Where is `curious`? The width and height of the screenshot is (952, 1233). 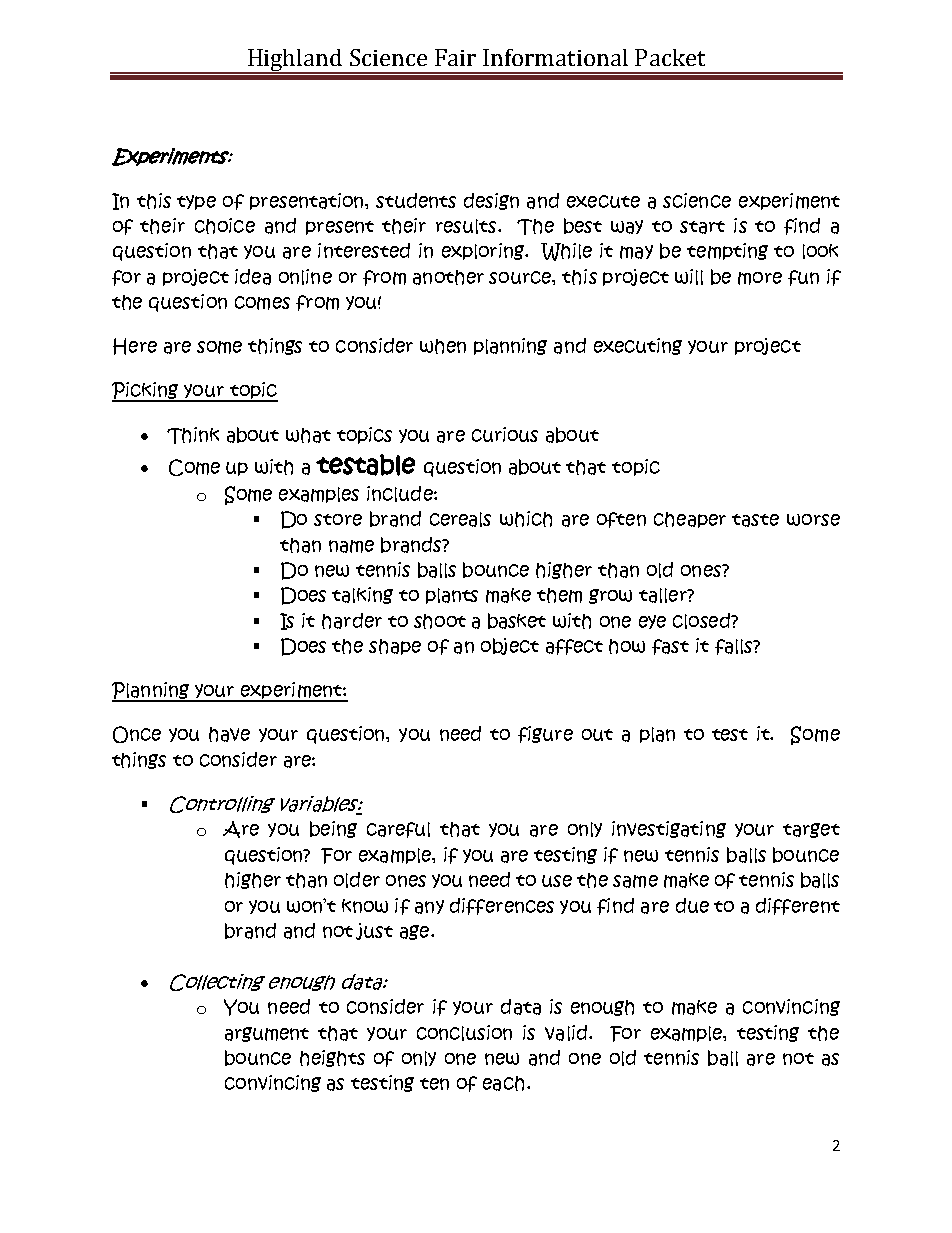
curious is located at coordinates (505, 434).
